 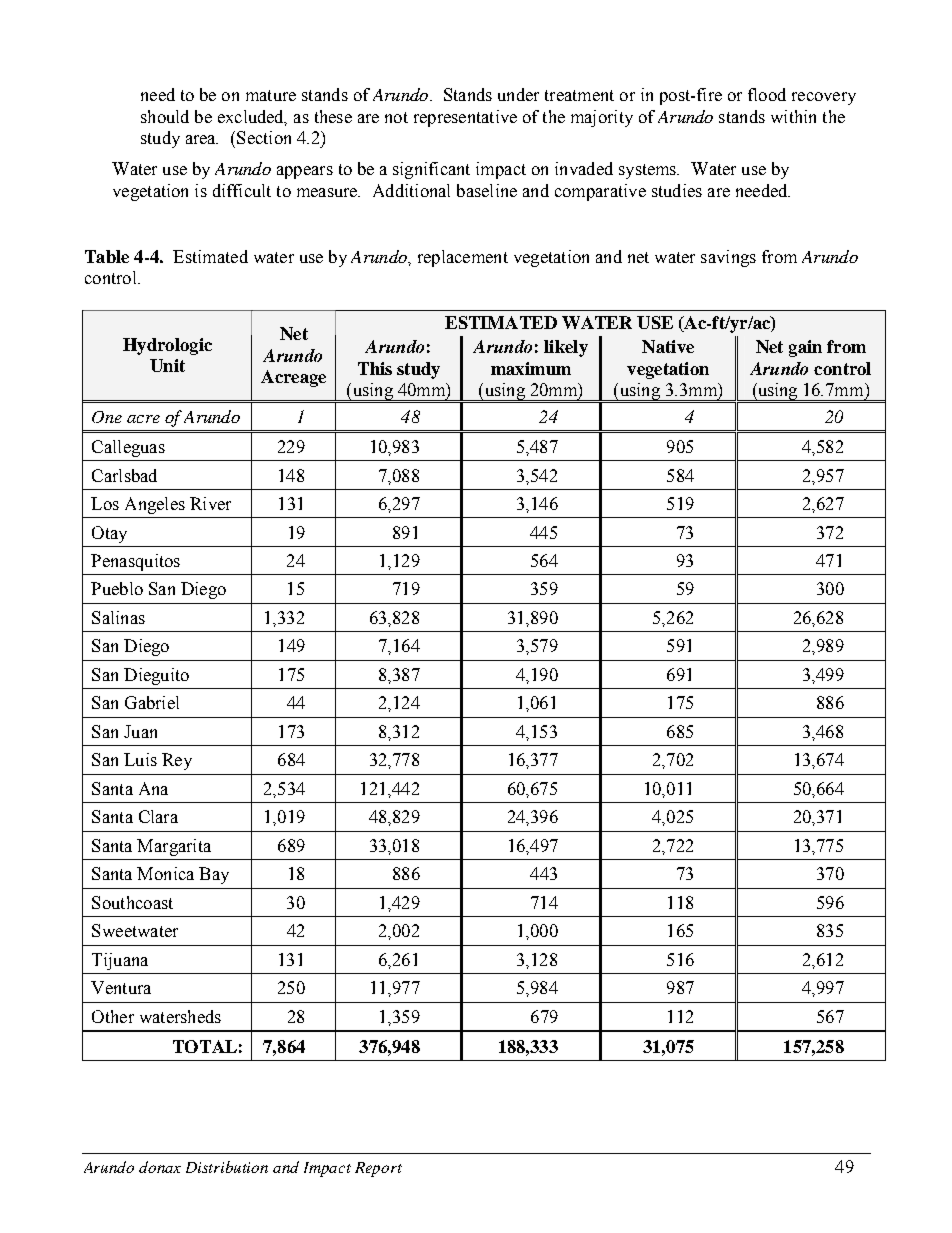 I want to click on Salinas, so click(x=118, y=617).
